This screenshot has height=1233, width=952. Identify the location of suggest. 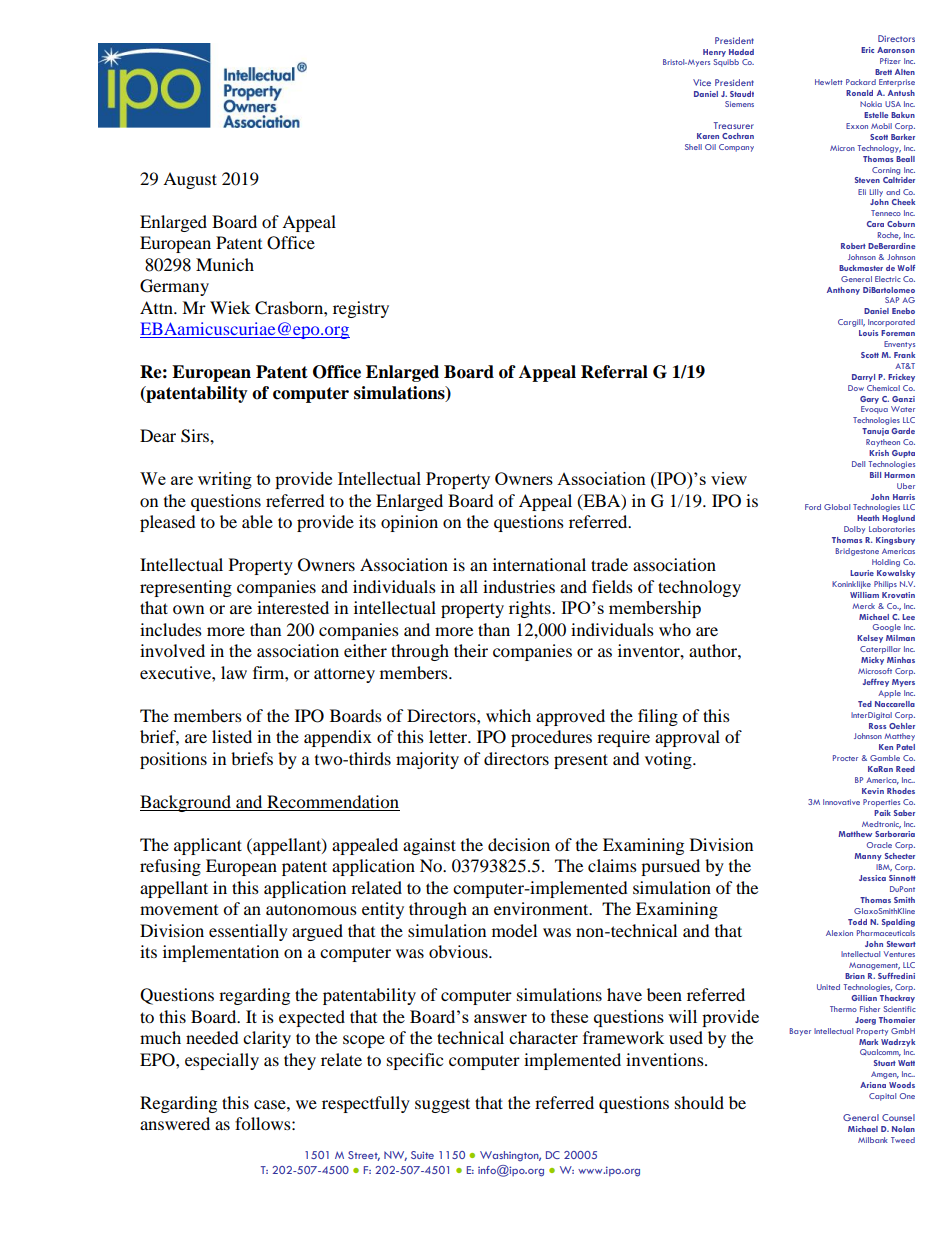
(442, 1105).
